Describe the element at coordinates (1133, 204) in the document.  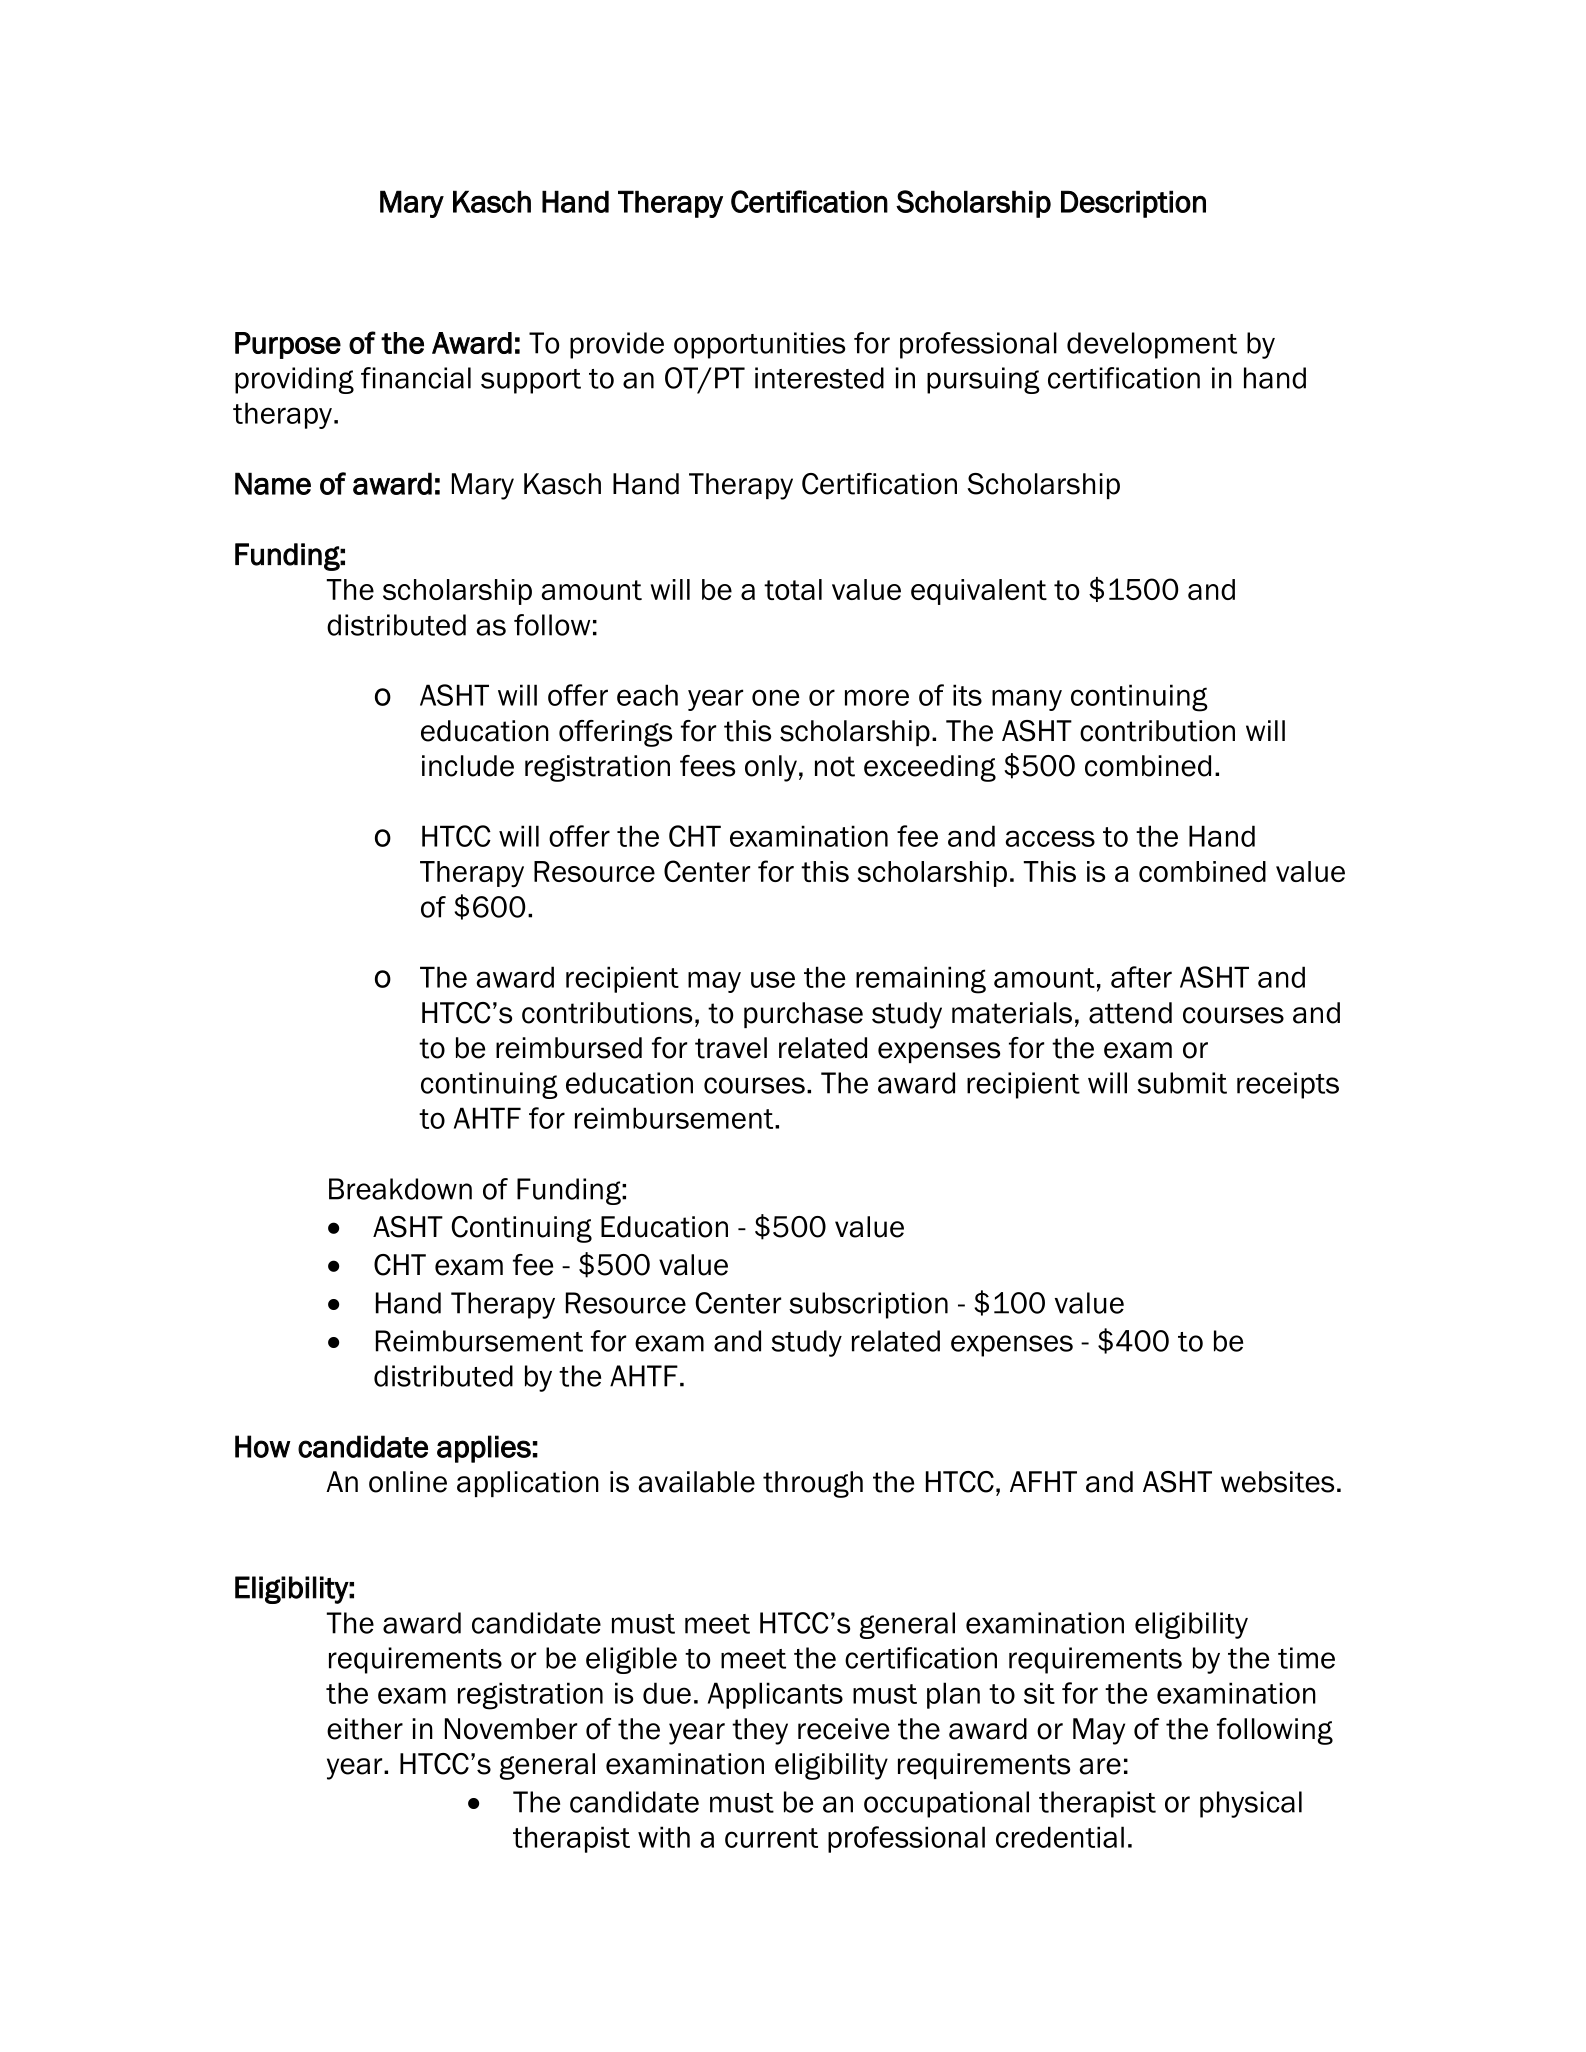
I see `Description` at that location.
